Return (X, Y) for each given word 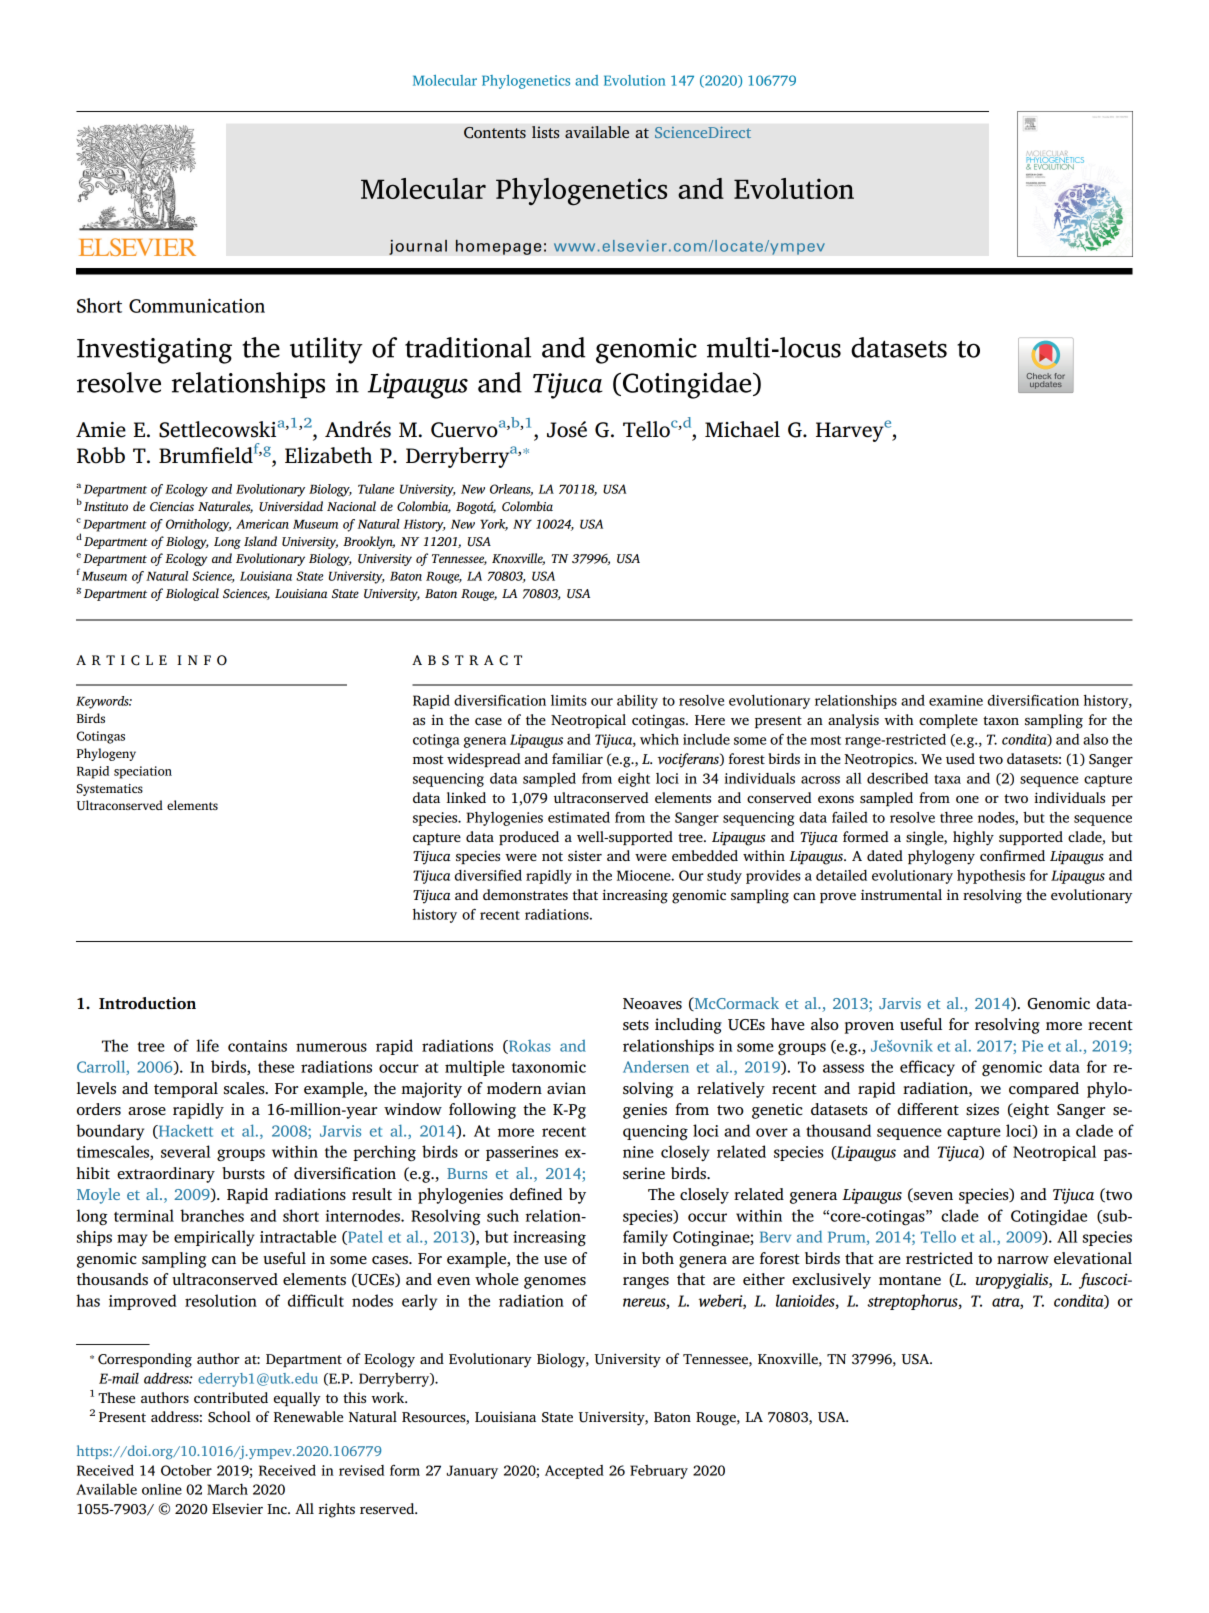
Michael (742, 429)
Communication (197, 305)
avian (566, 1088)
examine (956, 700)
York (494, 525)
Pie (1032, 1046)
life (207, 1045)
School (229, 1417)
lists (546, 132)
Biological (192, 594)
